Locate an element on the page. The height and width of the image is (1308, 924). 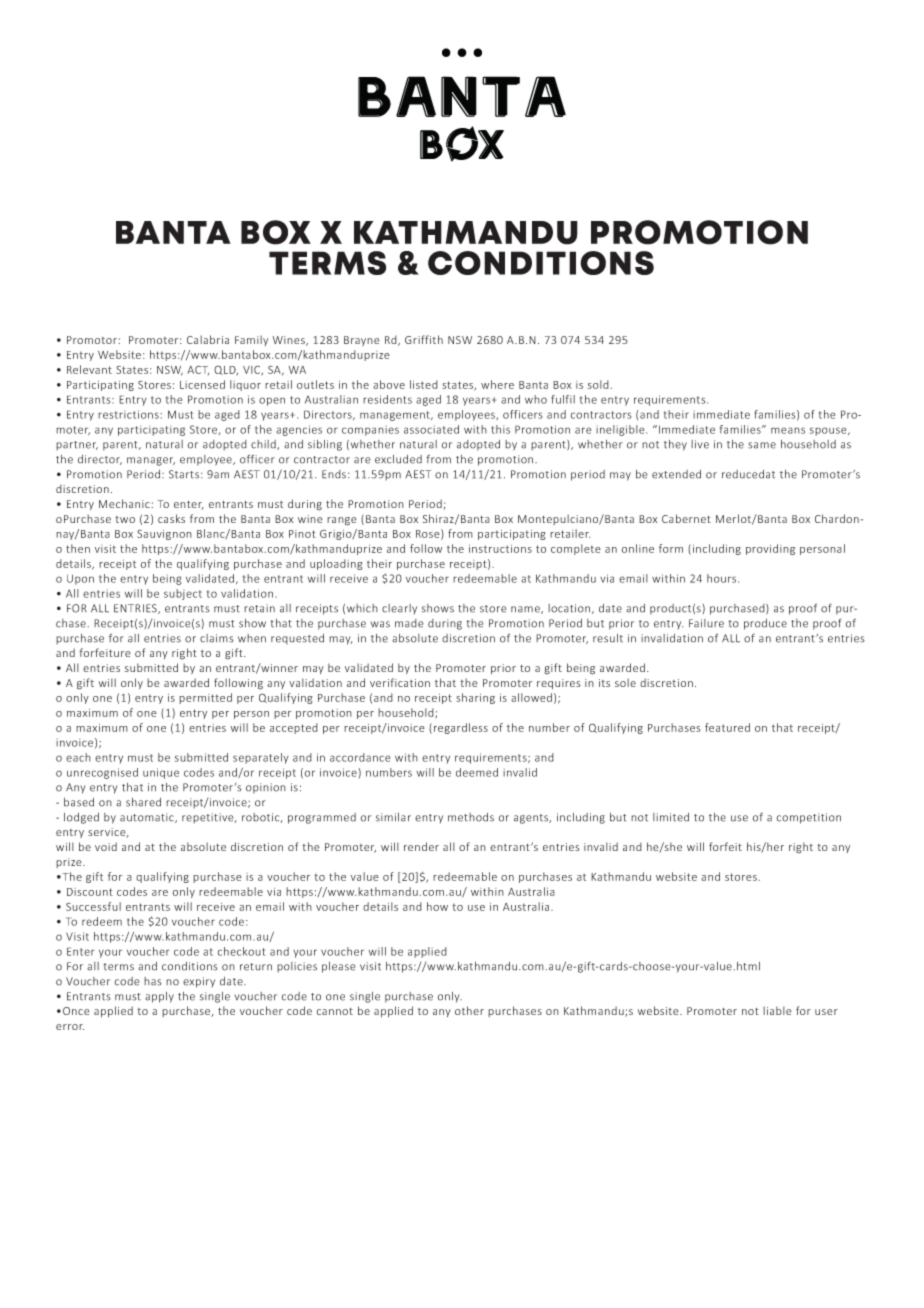
sold is located at coordinates (598, 384).
